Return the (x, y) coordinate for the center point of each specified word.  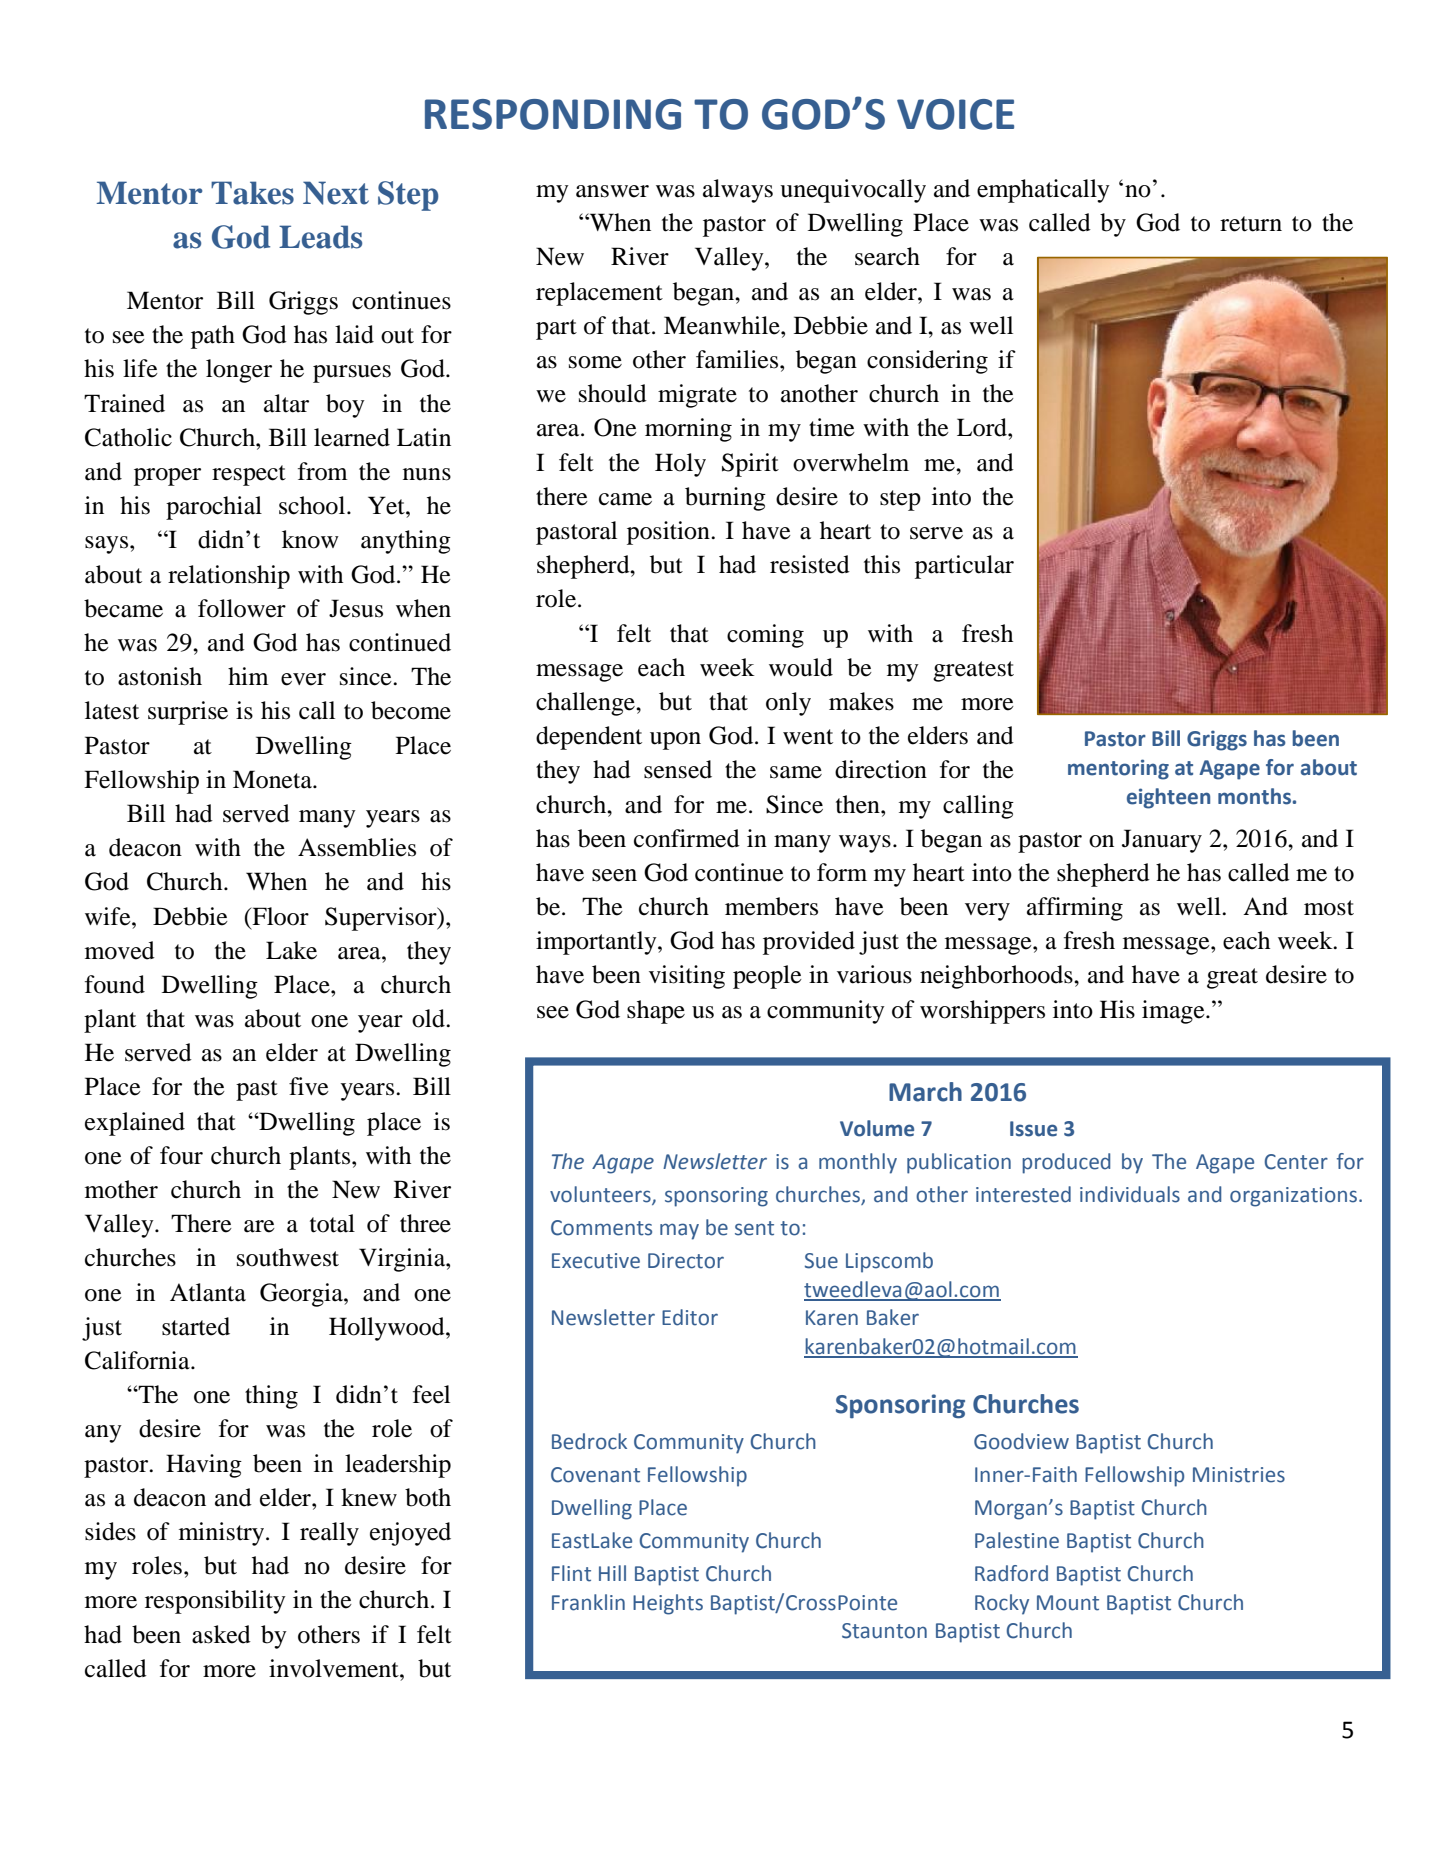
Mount (1068, 1603)
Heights (668, 1604)
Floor (279, 916)
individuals (1130, 1194)
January (1162, 841)
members (771, 906)
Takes (252, 193)
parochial (214, 508)
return (1251, 224)
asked (221, 1634)
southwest (288, 1257)
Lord (983, 427)
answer (612, 191)
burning (725, 499)
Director (686, 1261)
